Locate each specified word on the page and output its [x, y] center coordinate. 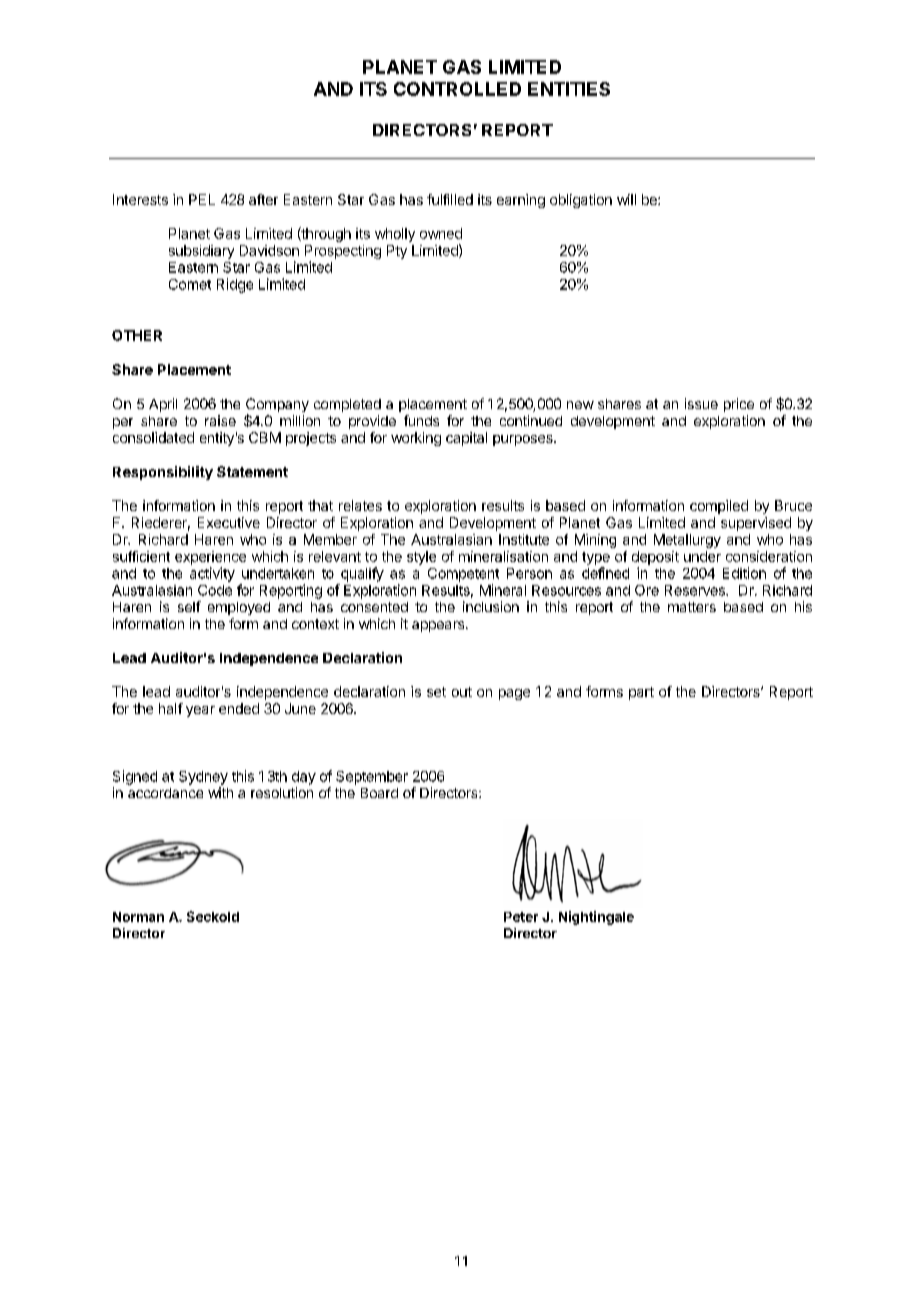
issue [701, 403]
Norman [138, 917]
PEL [202, 199]
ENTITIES [569, 89]
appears [439, 626]
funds [421, 420]
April [163, 405]
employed [239, 608]
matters [692, 607]
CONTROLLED [457, 89]
